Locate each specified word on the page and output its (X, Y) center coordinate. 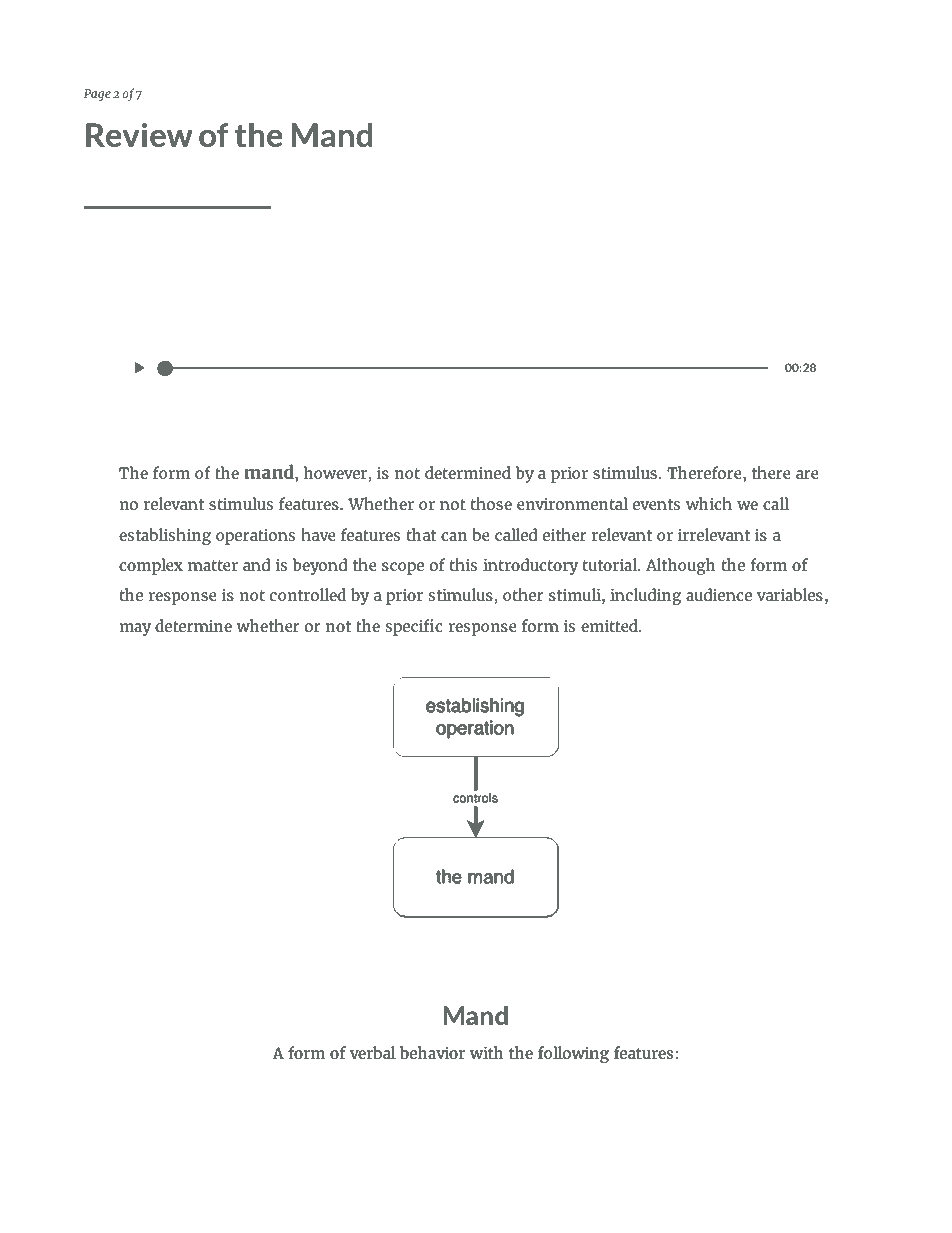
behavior (432, 1052)
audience (719, 594)
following (573, 1054)
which (709, 503)
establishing (165, 536)
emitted (610, 625)
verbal (373, 1052)
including (645, 596)
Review (139, 135)
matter (213, 565)
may (135, 629)
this (463, 564)
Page (97, 95)
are (807, 474)
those (491, 503)
